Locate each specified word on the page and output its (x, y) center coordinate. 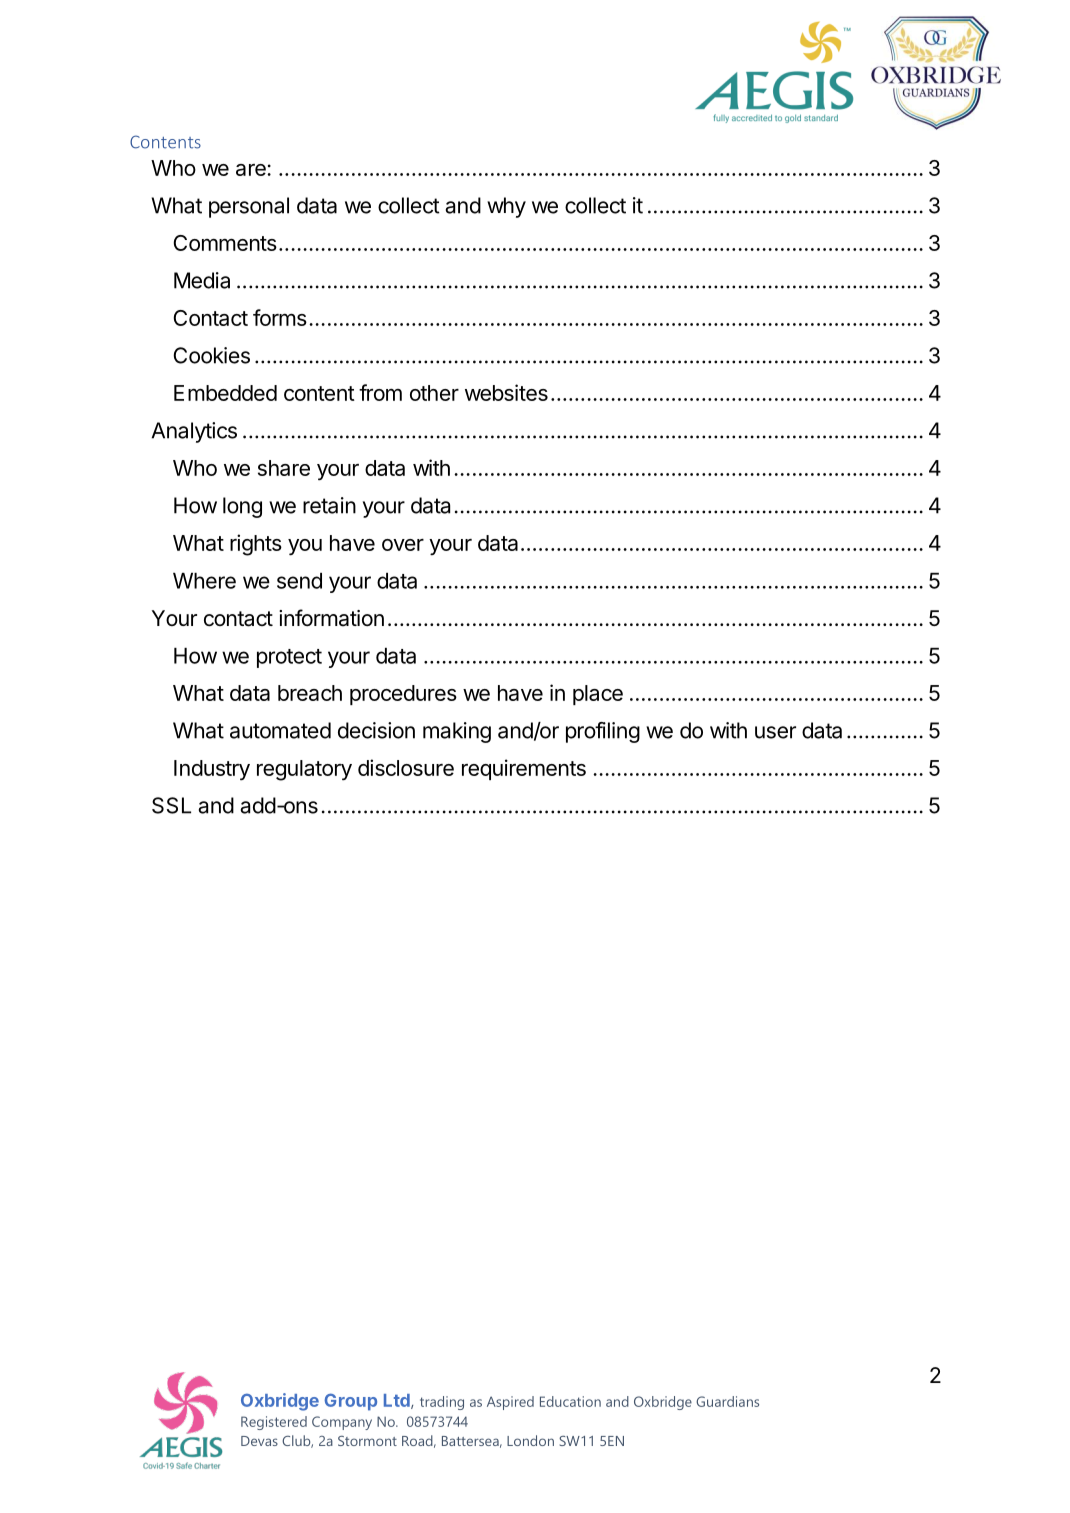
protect (289, 658)
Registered (274, 1423)
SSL (171, 805)
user (775, 732)
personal (249, 207)
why (506, 207)
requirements (524, 769)
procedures (403, 695)
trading (442, 1403)
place (598, 695)
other (434, 393)
